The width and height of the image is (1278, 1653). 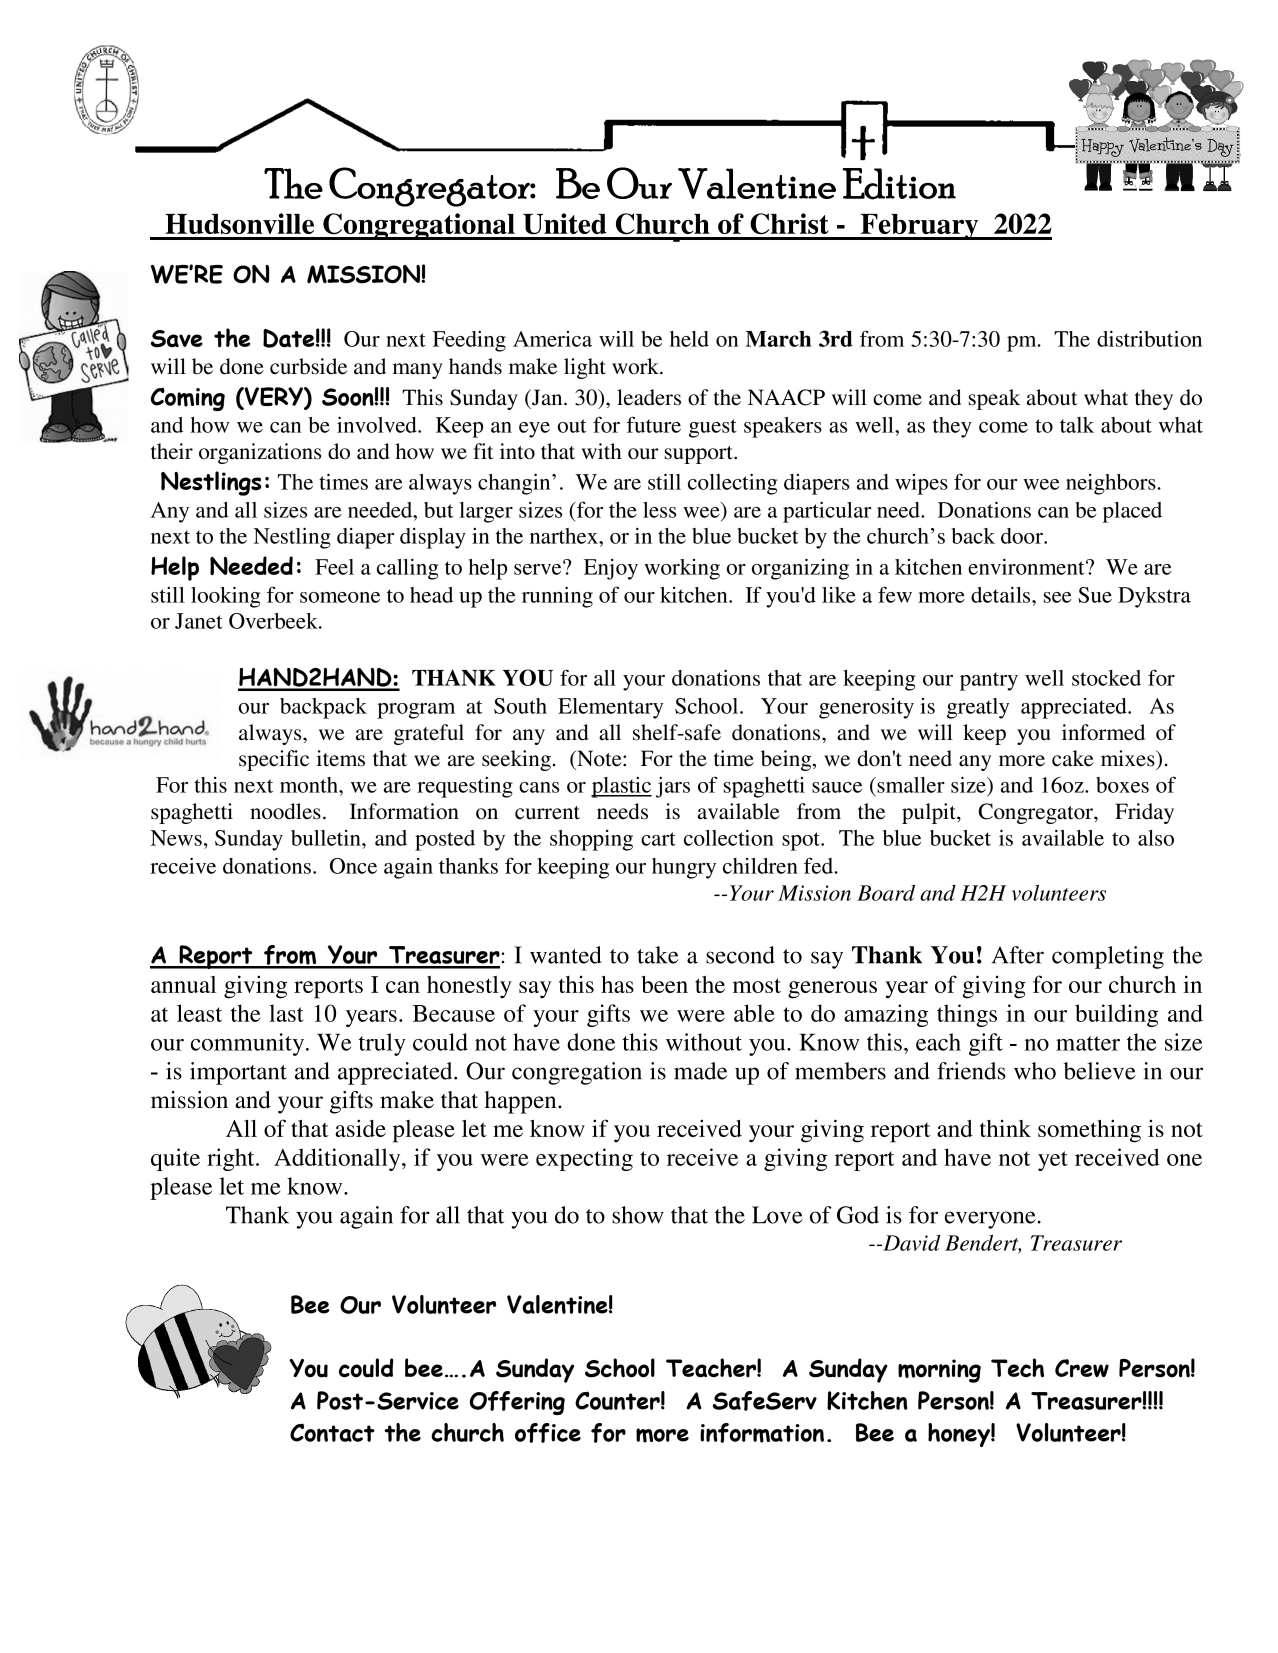 I want to click on Contact, so click(x=332, y=1432).
